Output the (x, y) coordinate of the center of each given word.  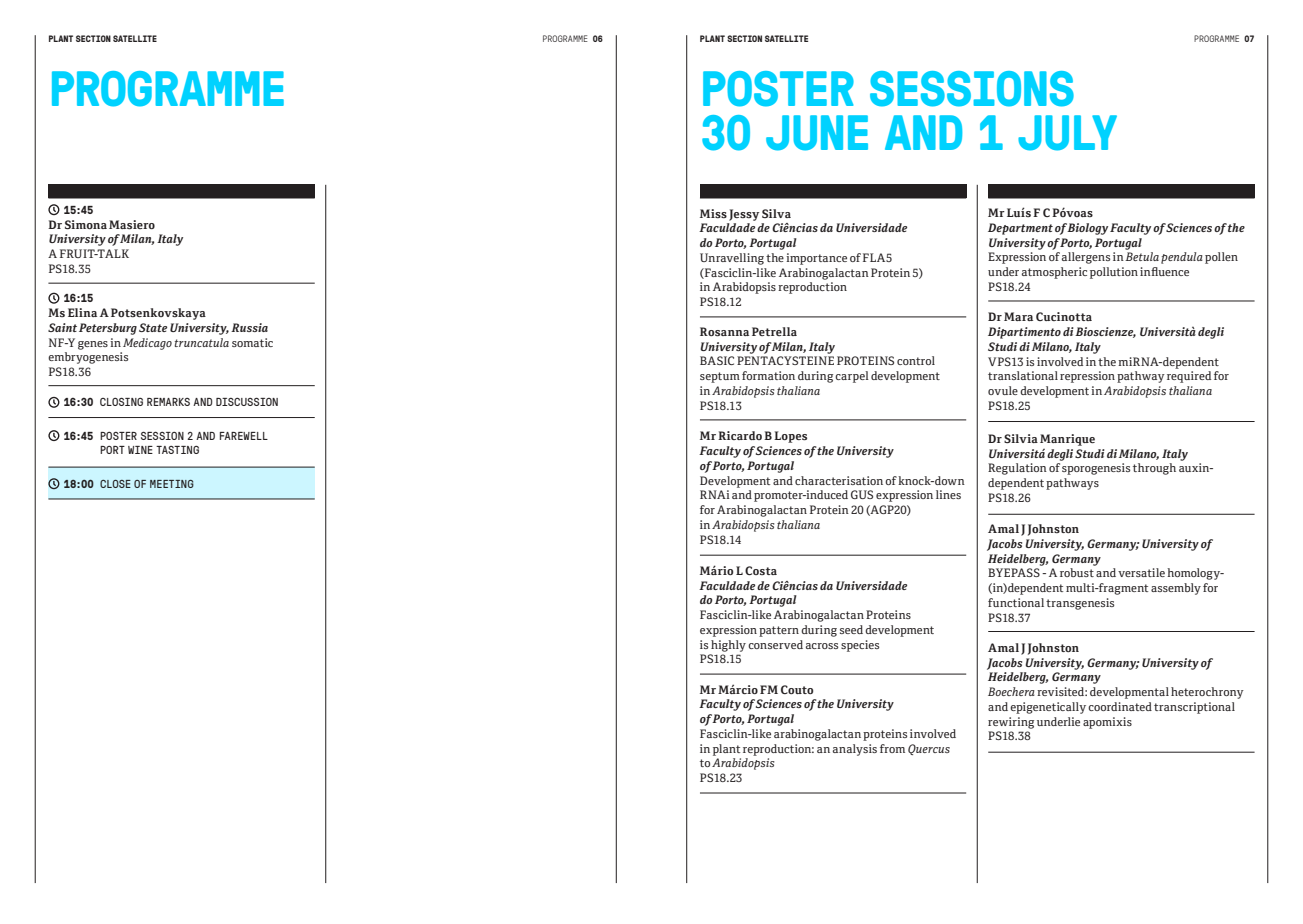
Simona (86, 224)
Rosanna (724, 332)
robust (1077, 572)
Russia (249, 327)
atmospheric (1054, 273)
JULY (1067, 133)
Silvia (1021, 438)
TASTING (177, 450)
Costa (761, 570)
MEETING (172, 484)
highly (728, 646)
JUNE (817, 133)
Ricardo (740, 435)
